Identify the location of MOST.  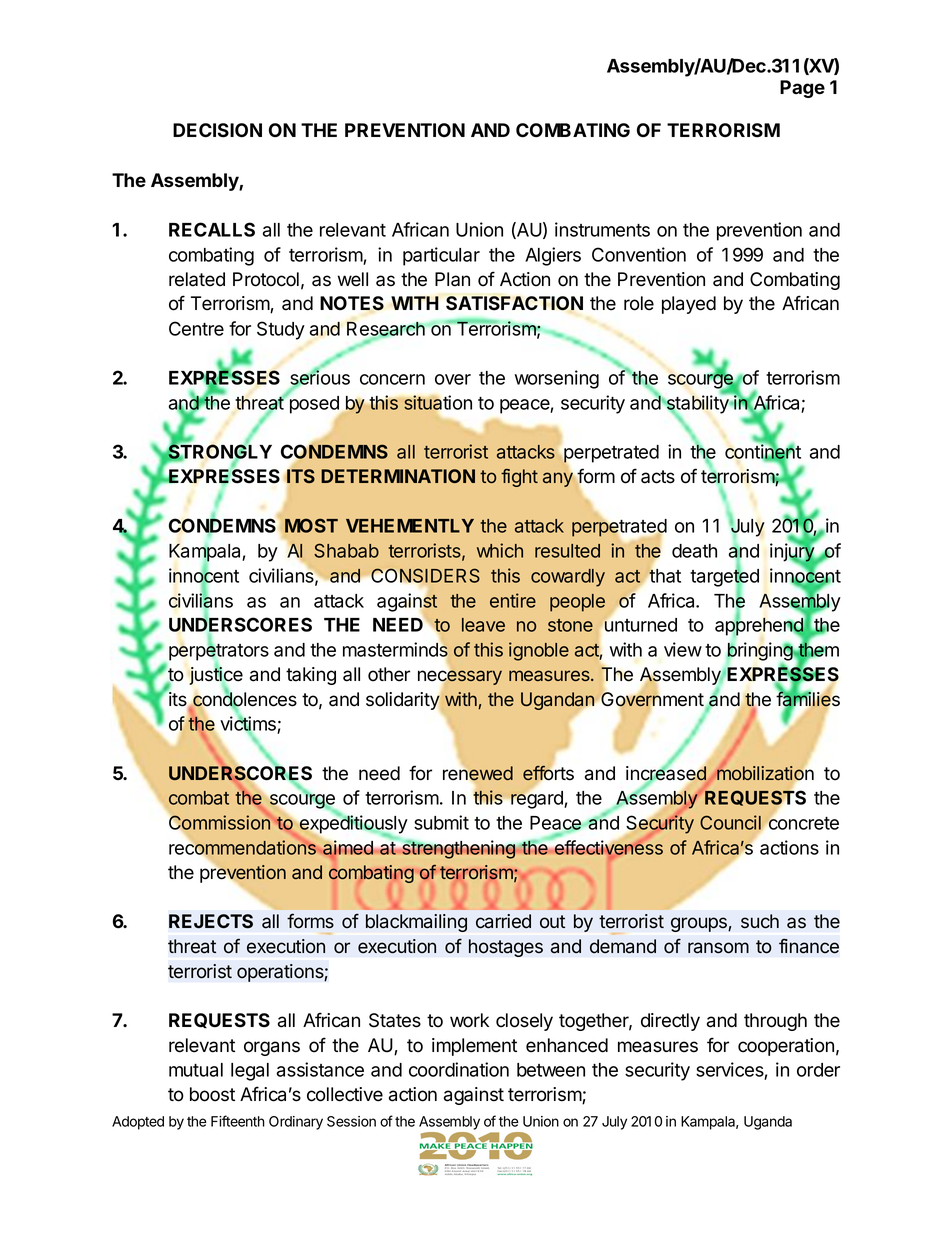
(311, 525).
